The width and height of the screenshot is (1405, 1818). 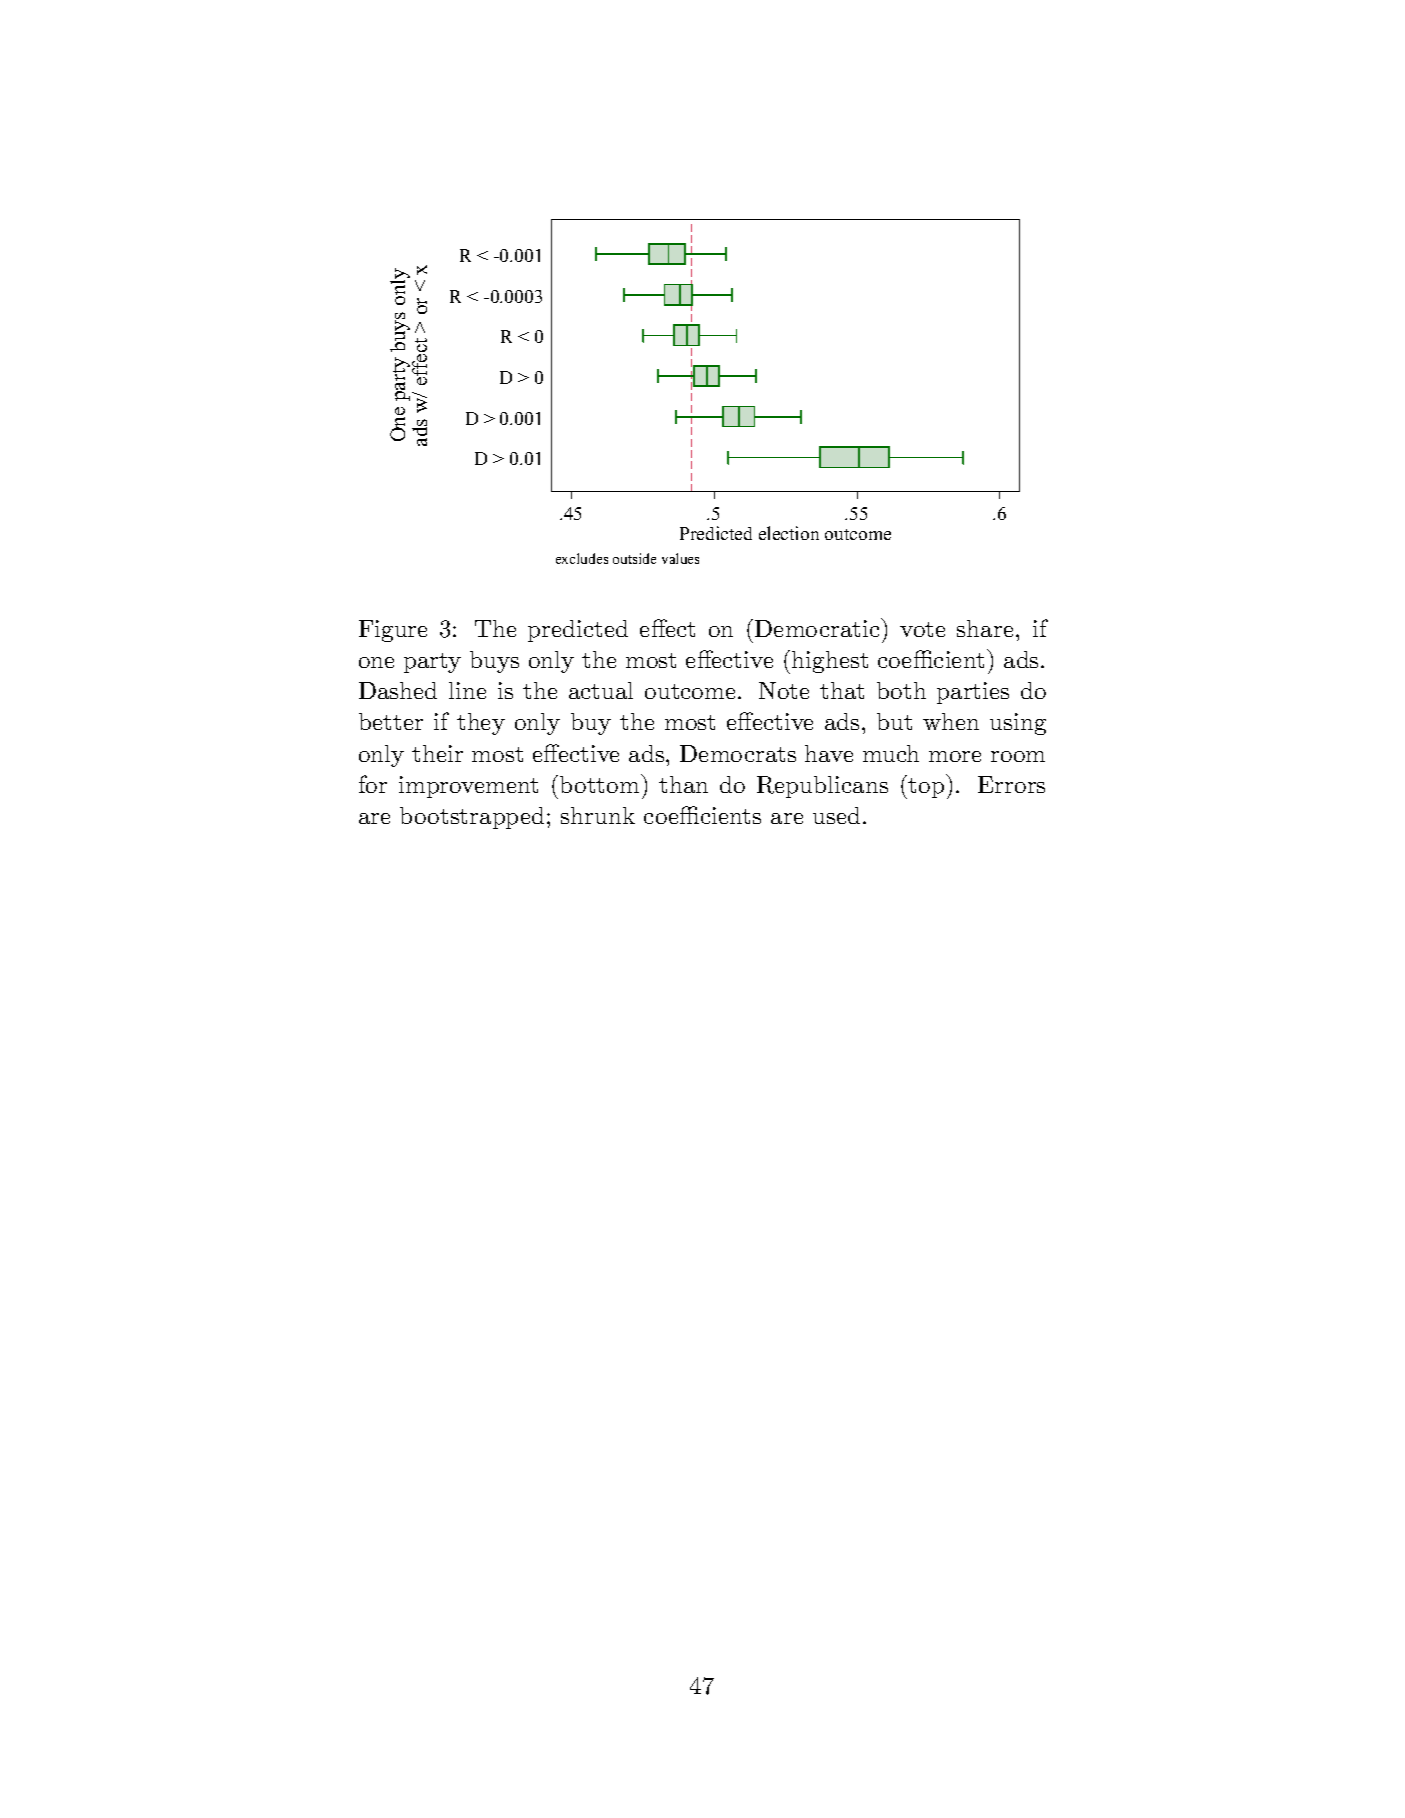 What do you see at coordinates (437, 753) in the screenshot?
I see `their` at bounding box center [437, 753].
